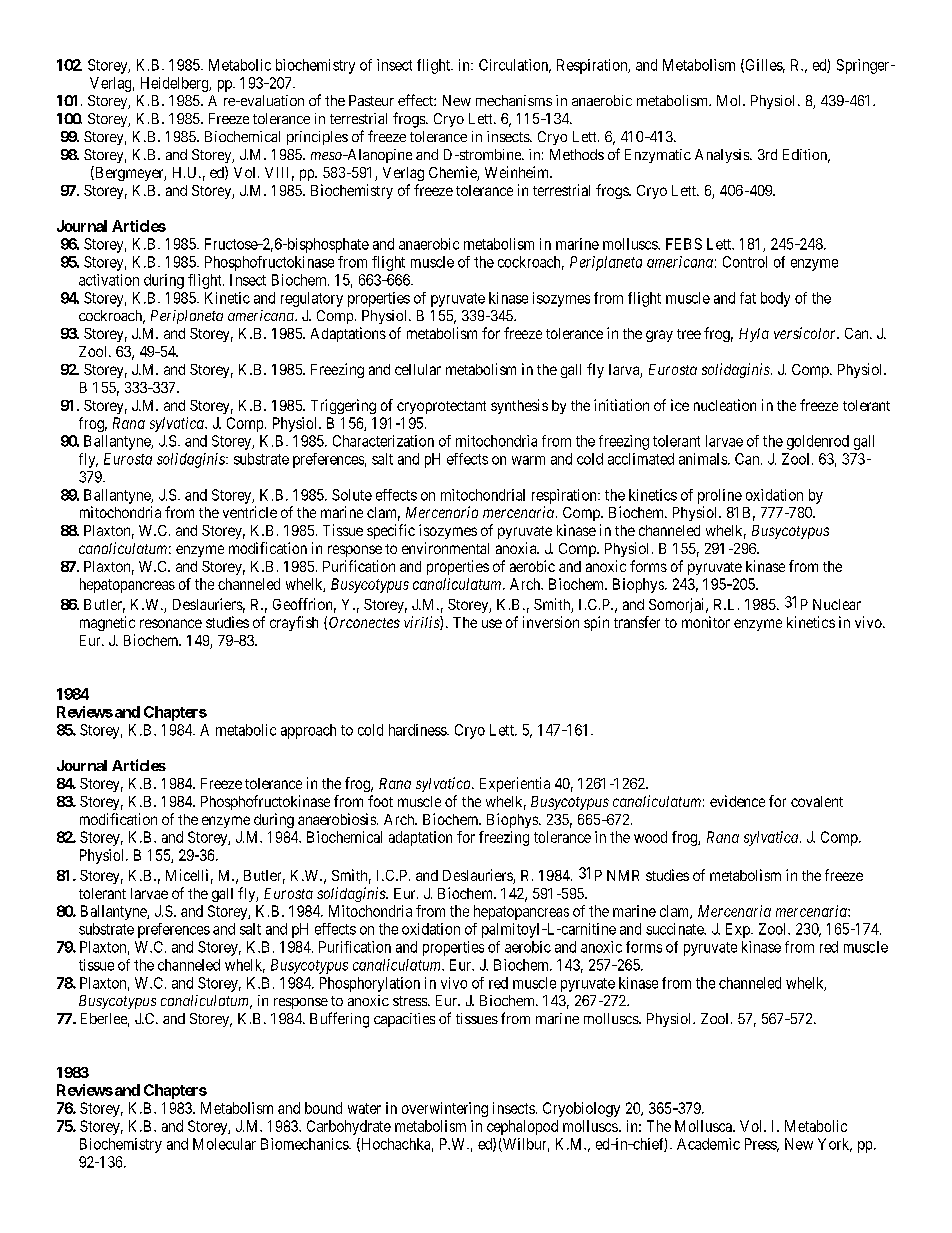  Describe the element at coordinates (737, 801) in the document. I see `evidence` at that location.
